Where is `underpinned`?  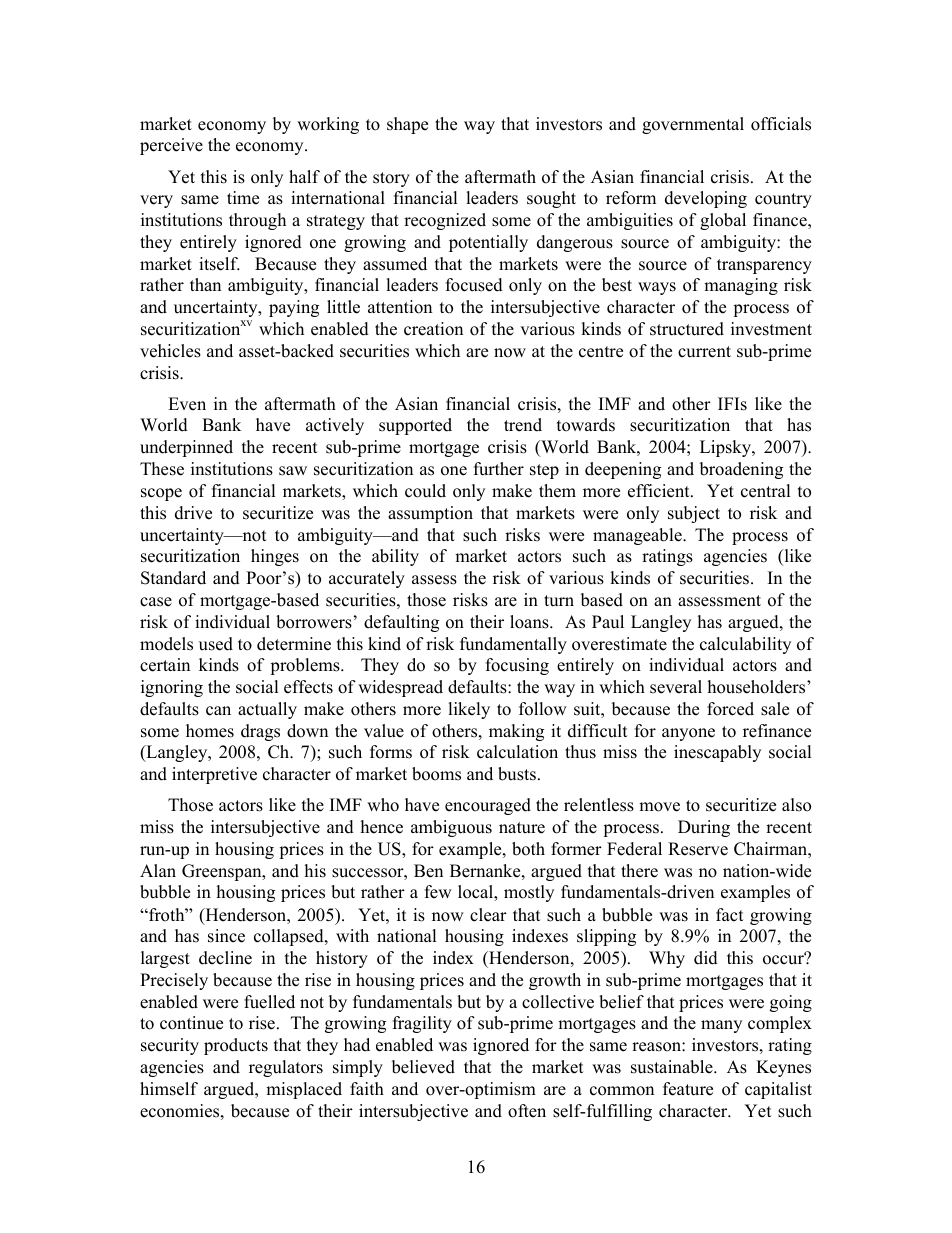 underpinned is located at coordinates (186, 448).
